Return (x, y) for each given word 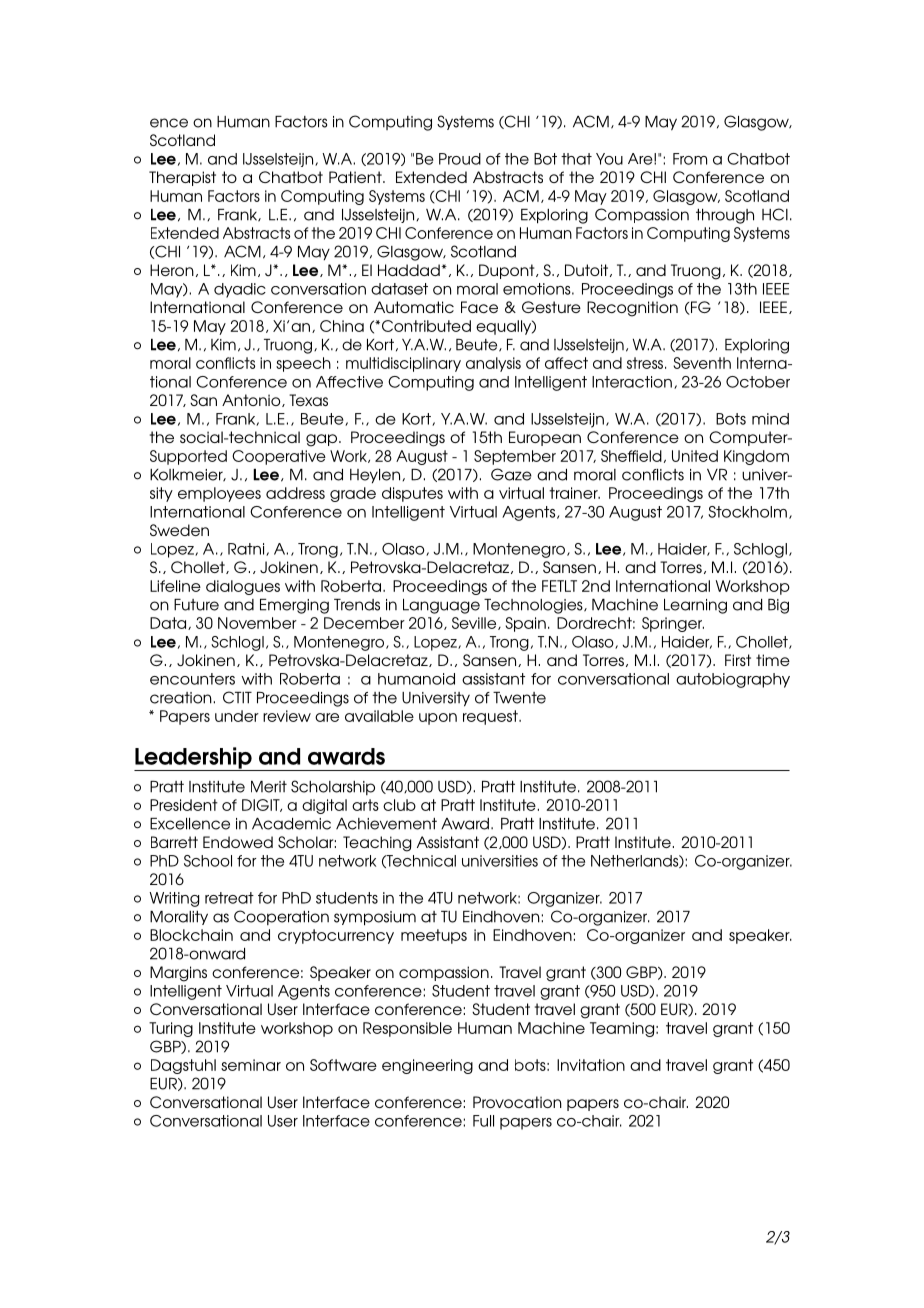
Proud (460, 159)
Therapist (182, 178)
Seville (475, 623)
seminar (251, 1065)
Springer (673, 624)
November (257, 623)
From (690, 159)
